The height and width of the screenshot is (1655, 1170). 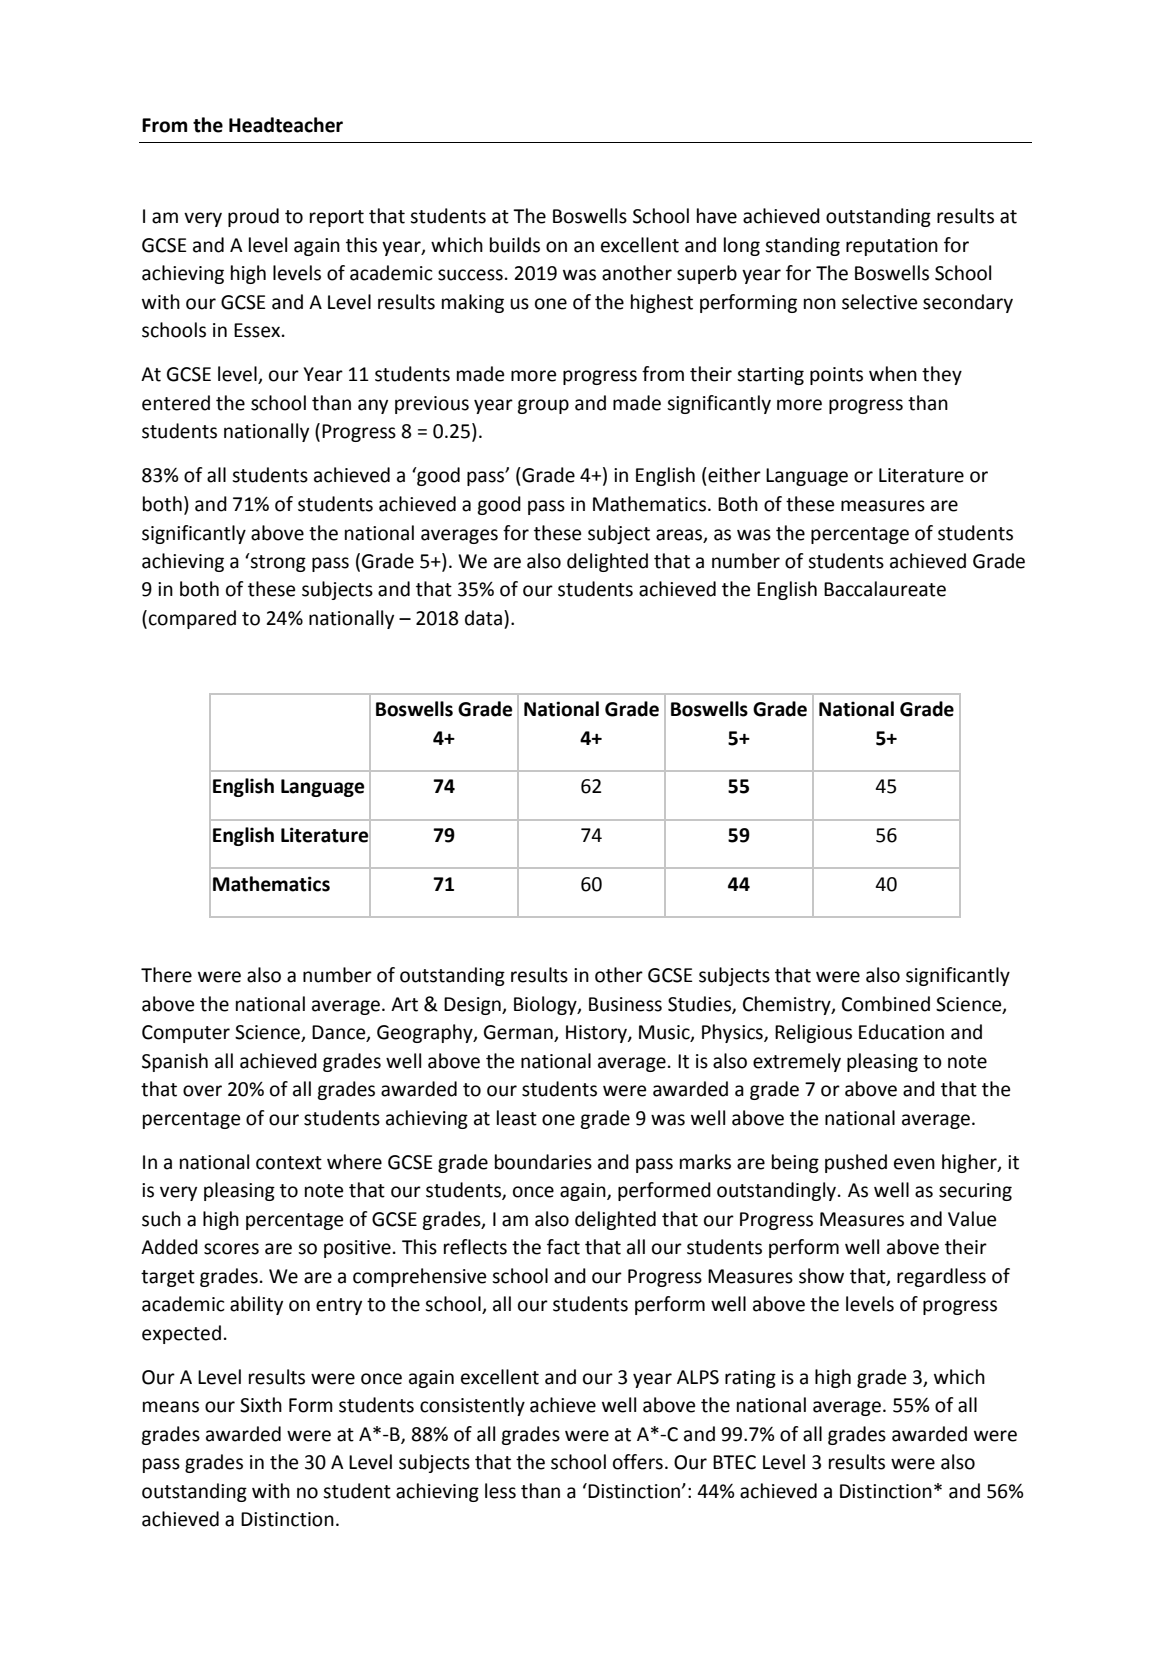 I want to click on data, so click(x=483, y=618).
